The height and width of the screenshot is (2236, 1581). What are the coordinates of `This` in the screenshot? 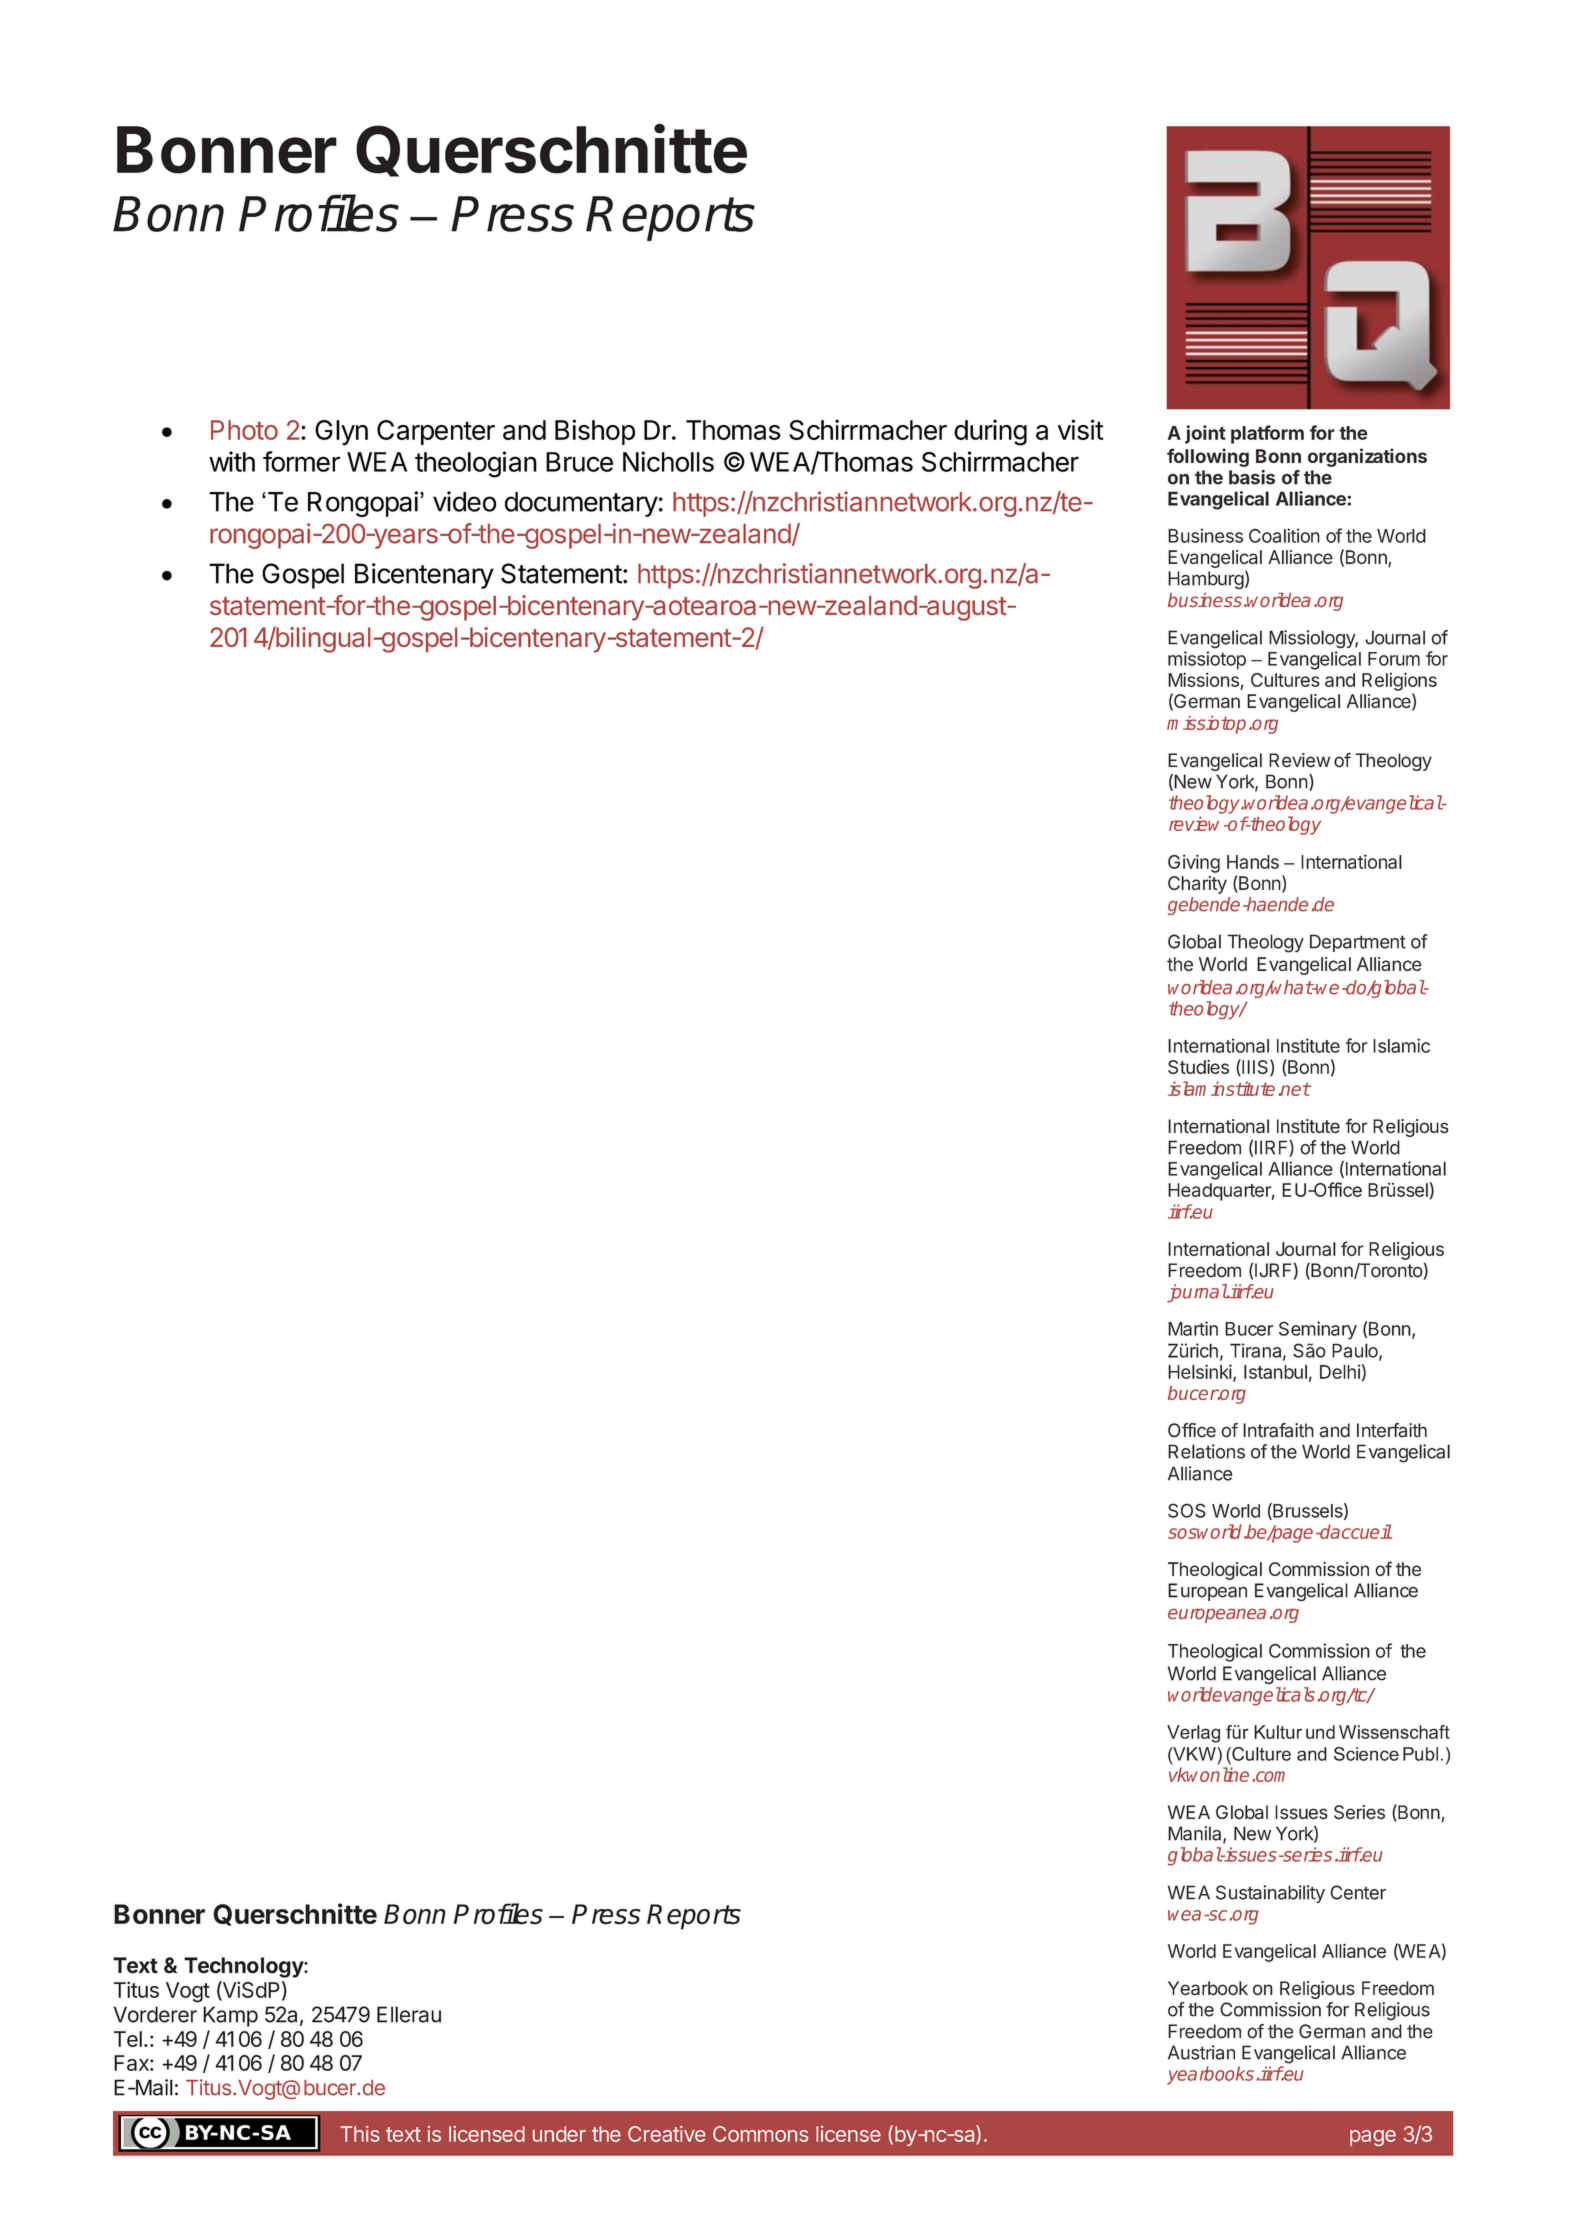 It's located at (360, 2134).
